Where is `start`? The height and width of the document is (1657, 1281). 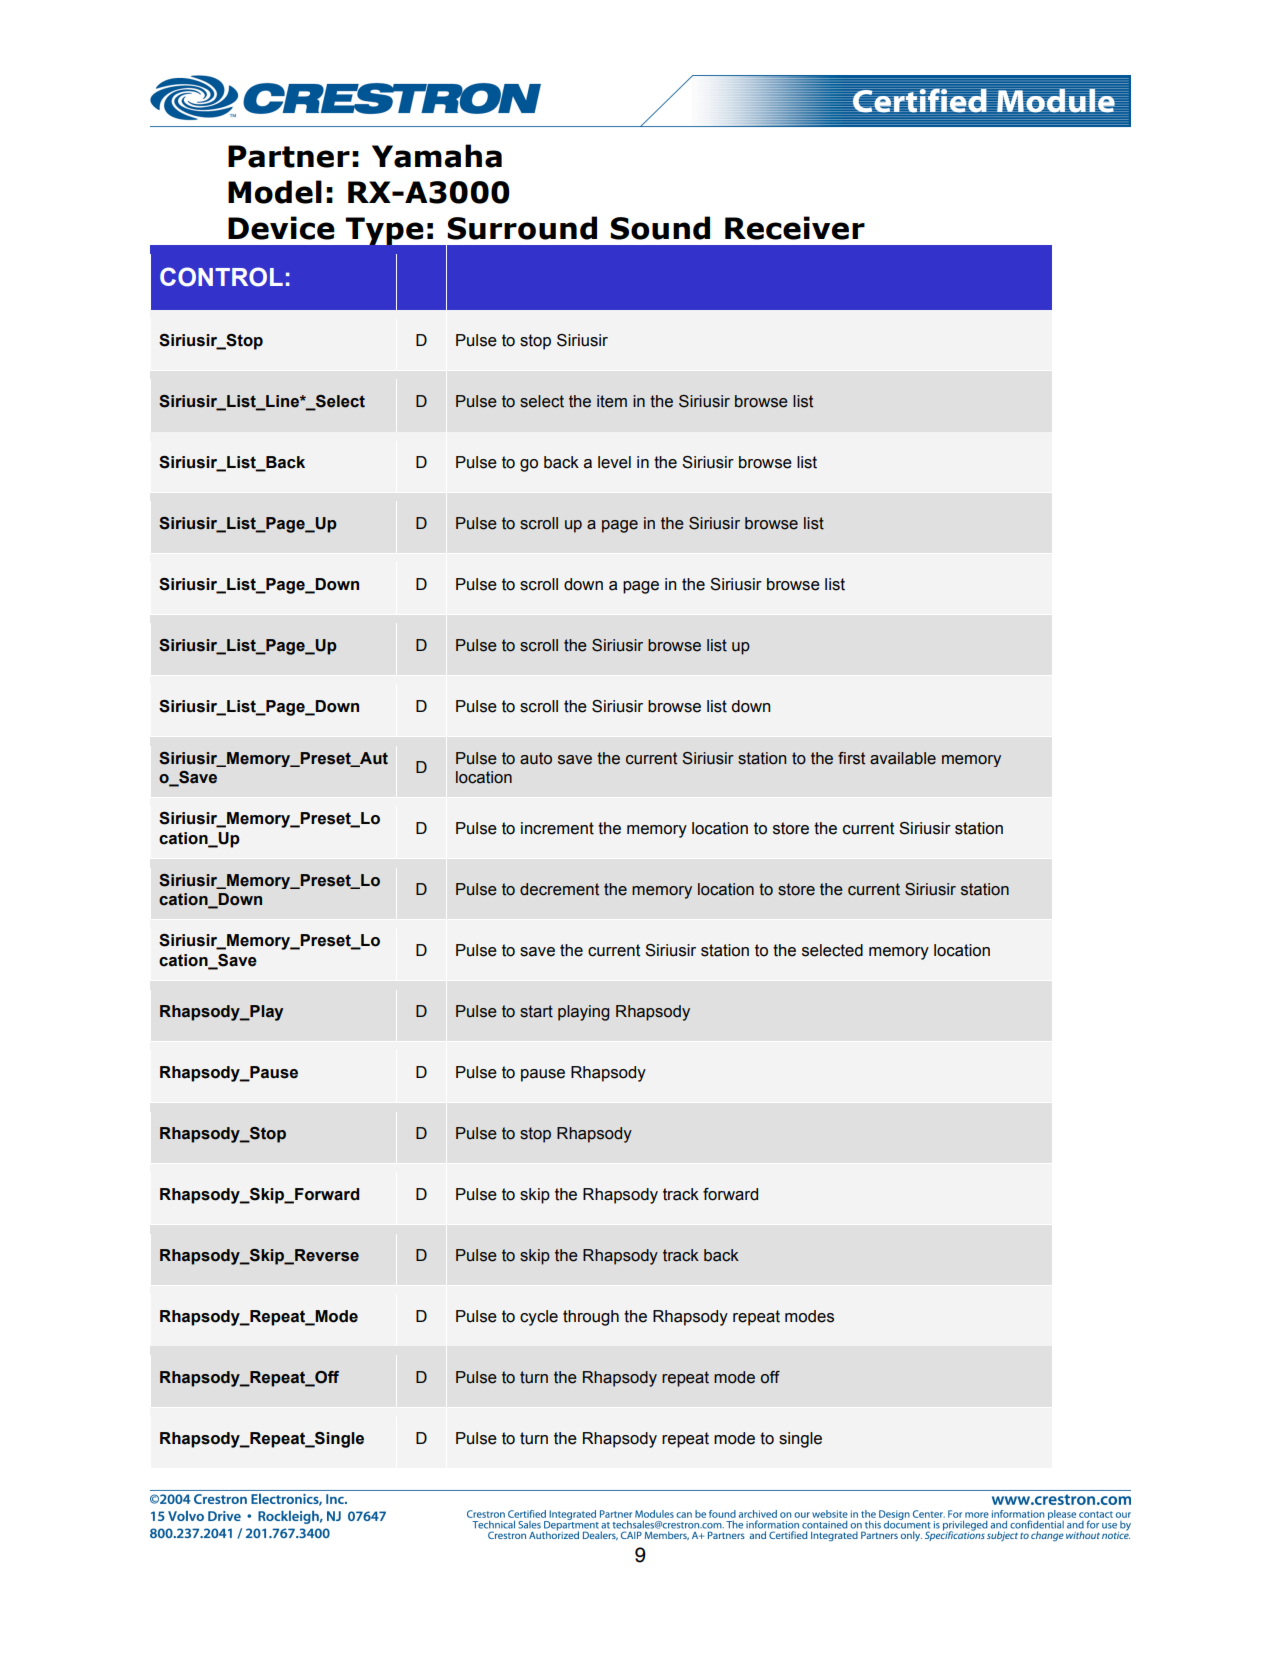
start is located at coordinates (536, 1011).
